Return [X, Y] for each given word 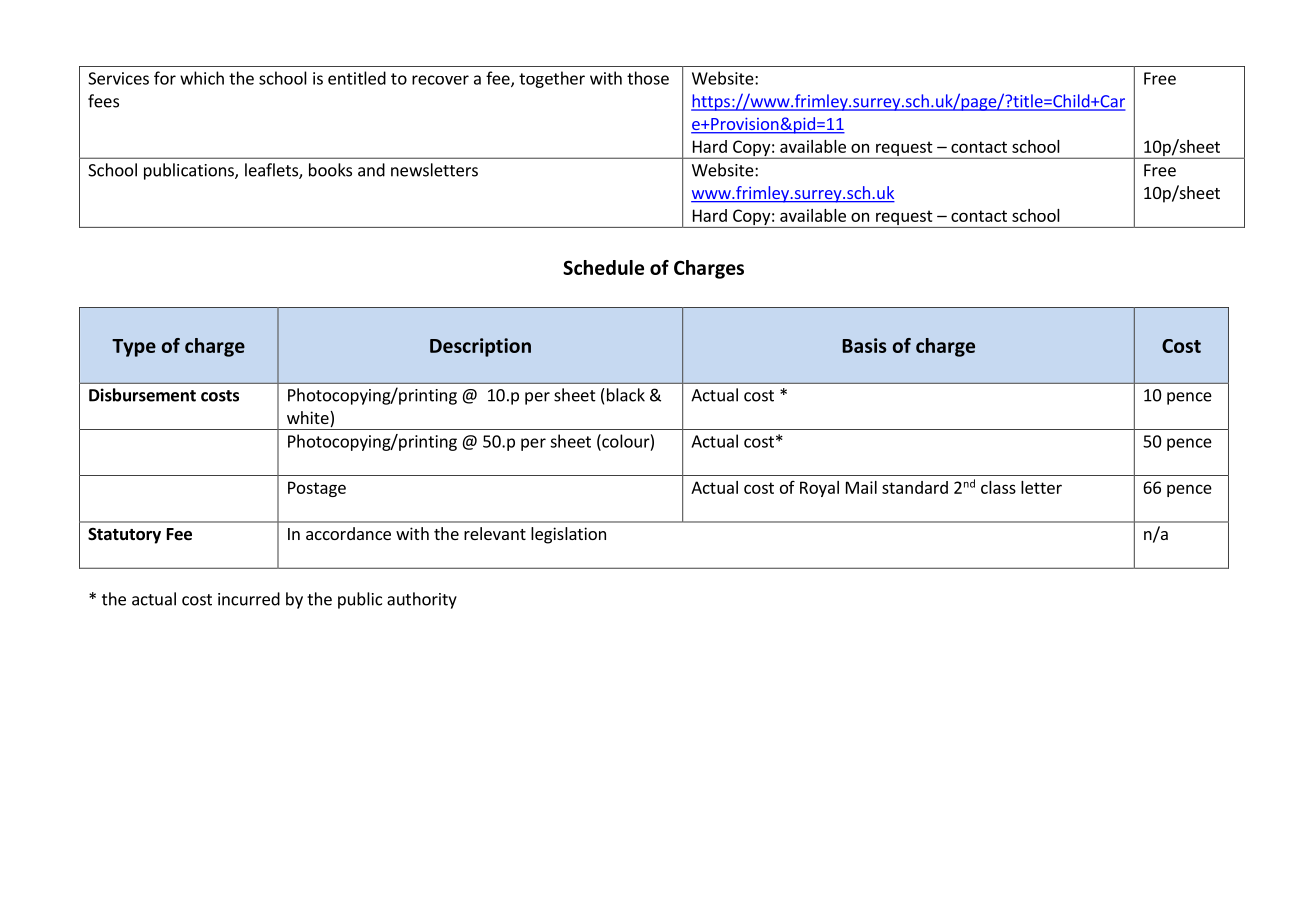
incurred [249, 599]
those [648, 78]
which [202, 78]
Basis [864, 345]
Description [480, 347]
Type [134, 348]
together [552, 79]
